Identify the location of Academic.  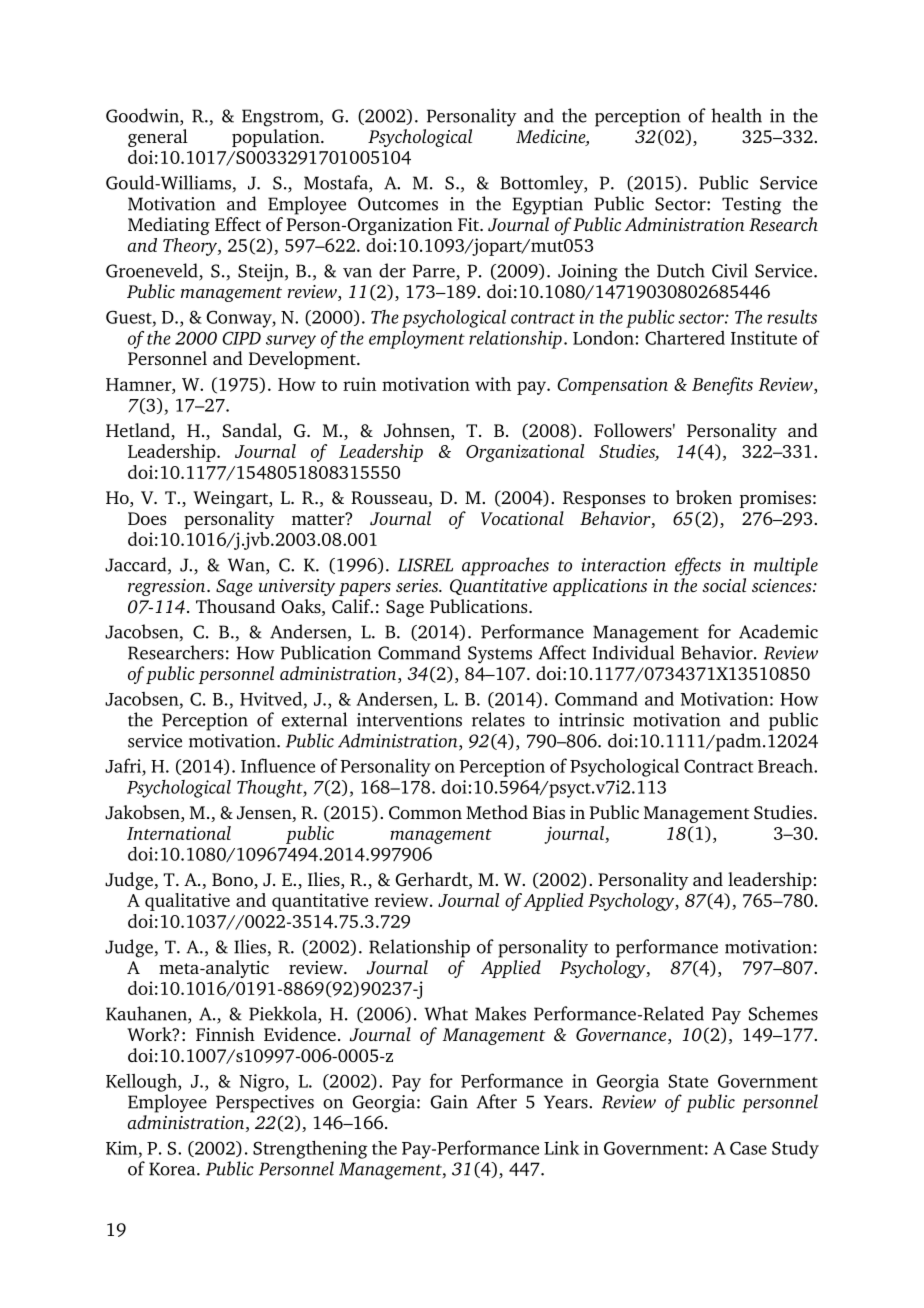
(778, 631).
